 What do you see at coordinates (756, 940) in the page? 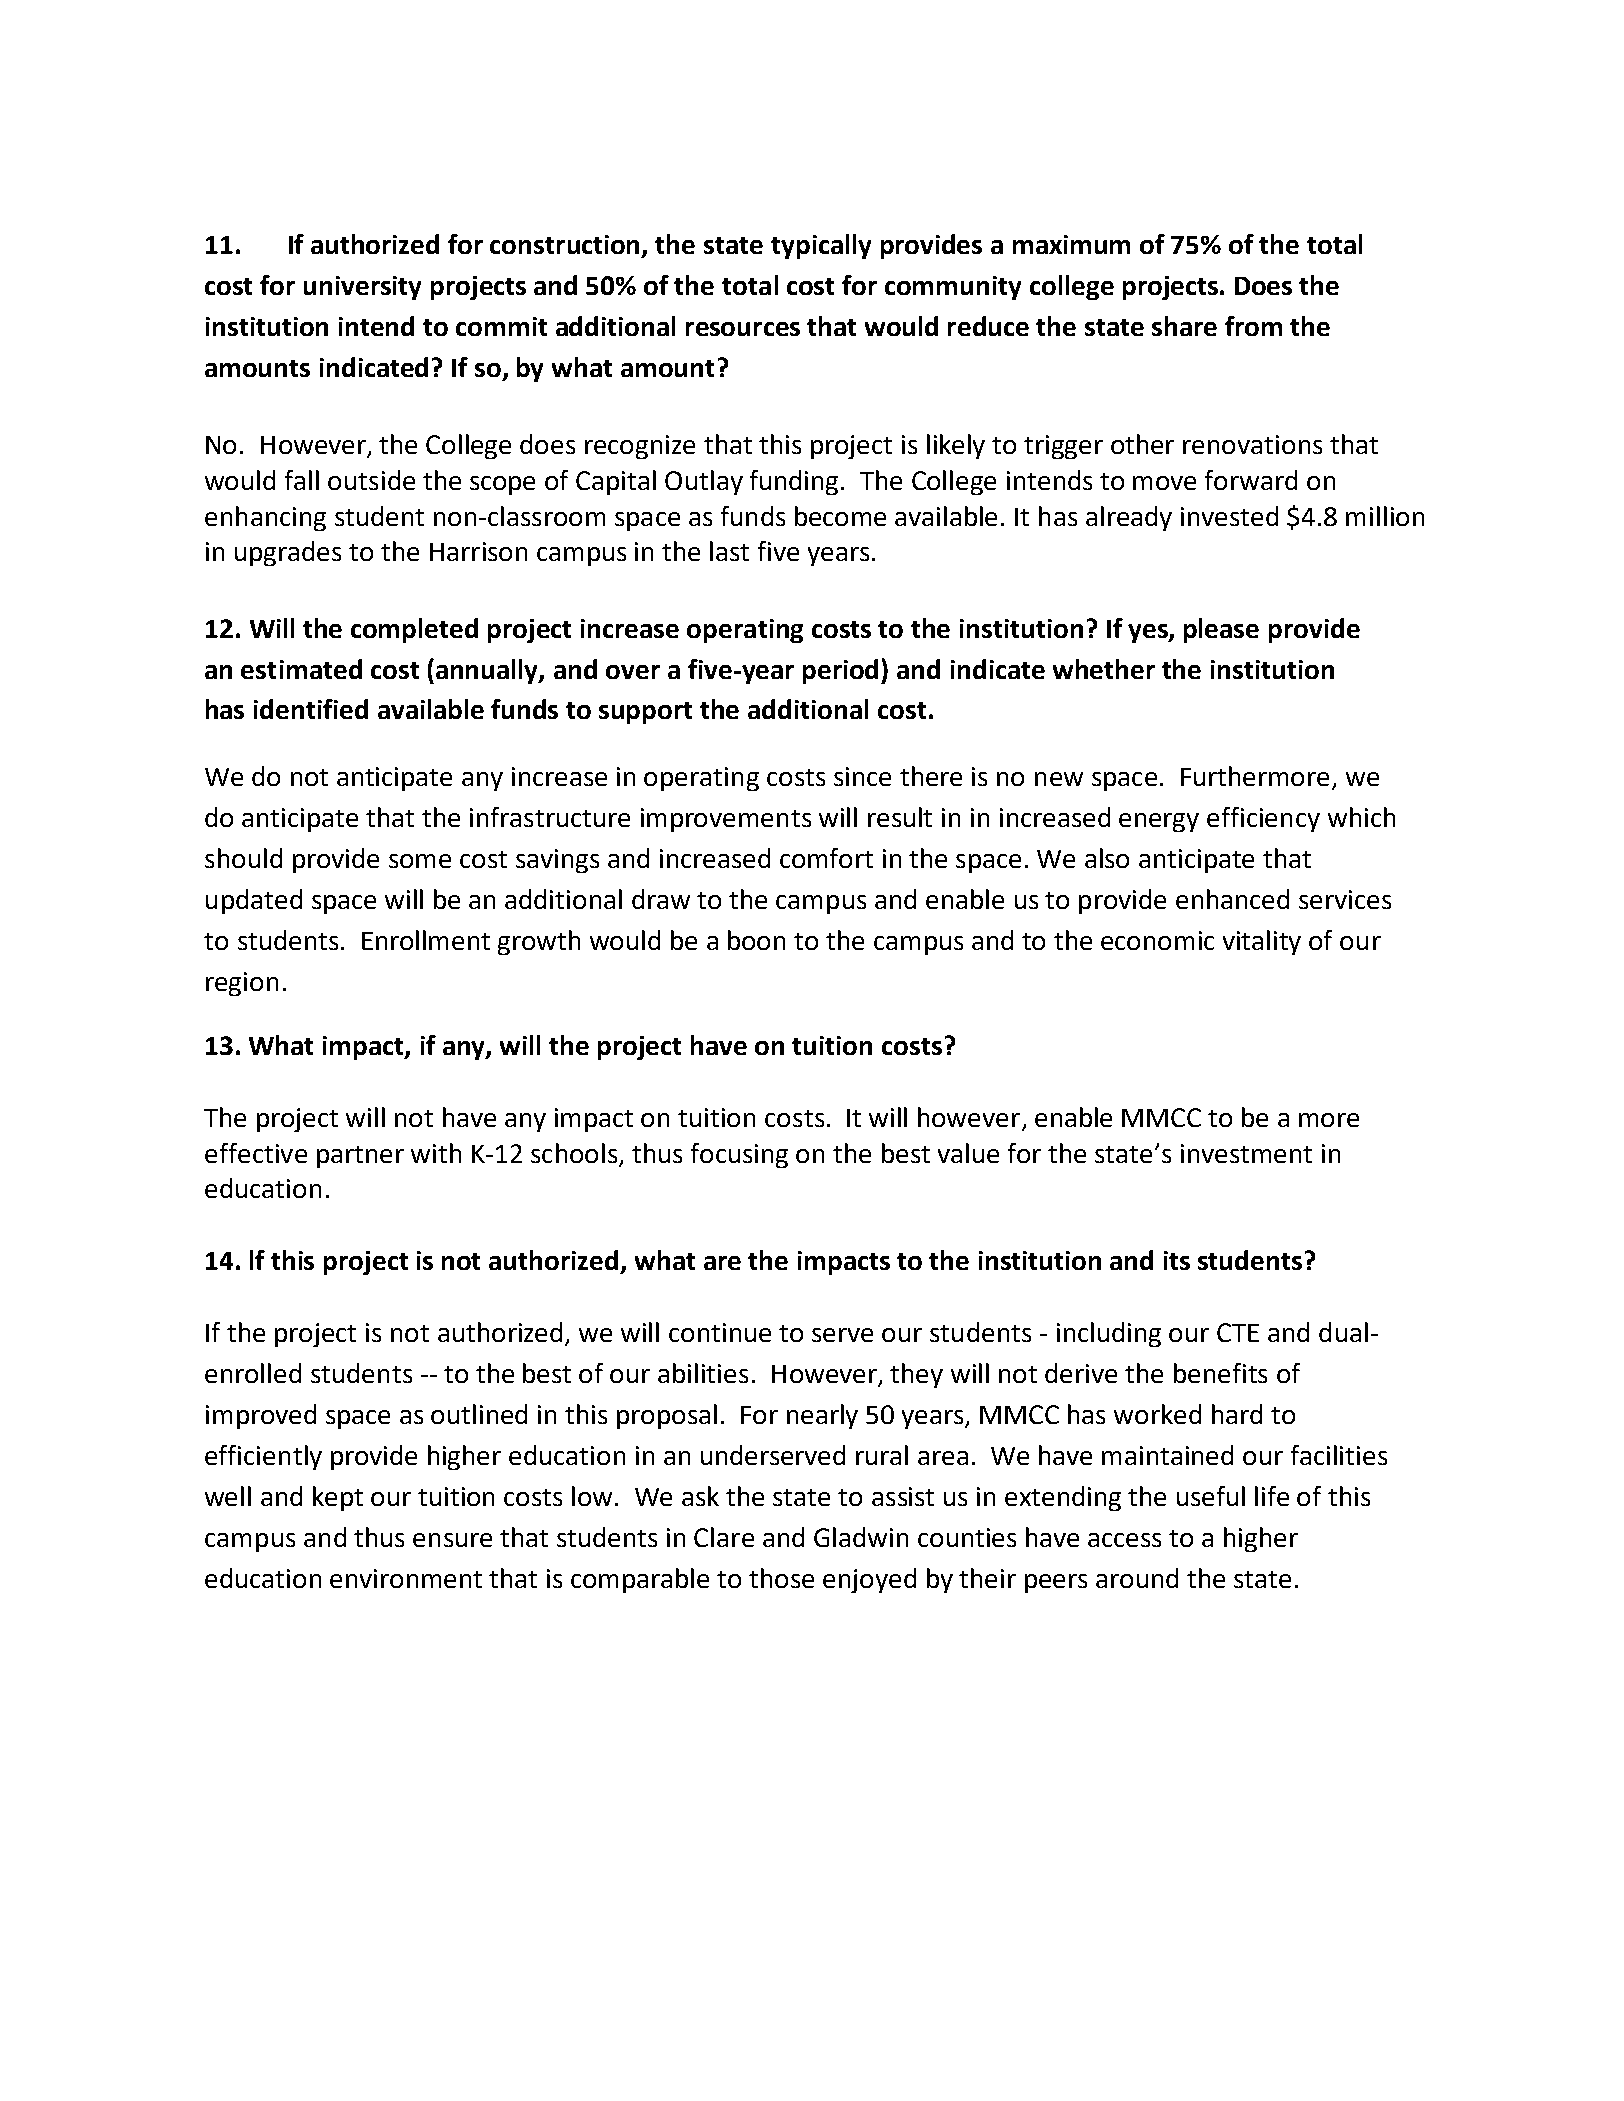
I see `boon` at bounding box center [756, 940].
